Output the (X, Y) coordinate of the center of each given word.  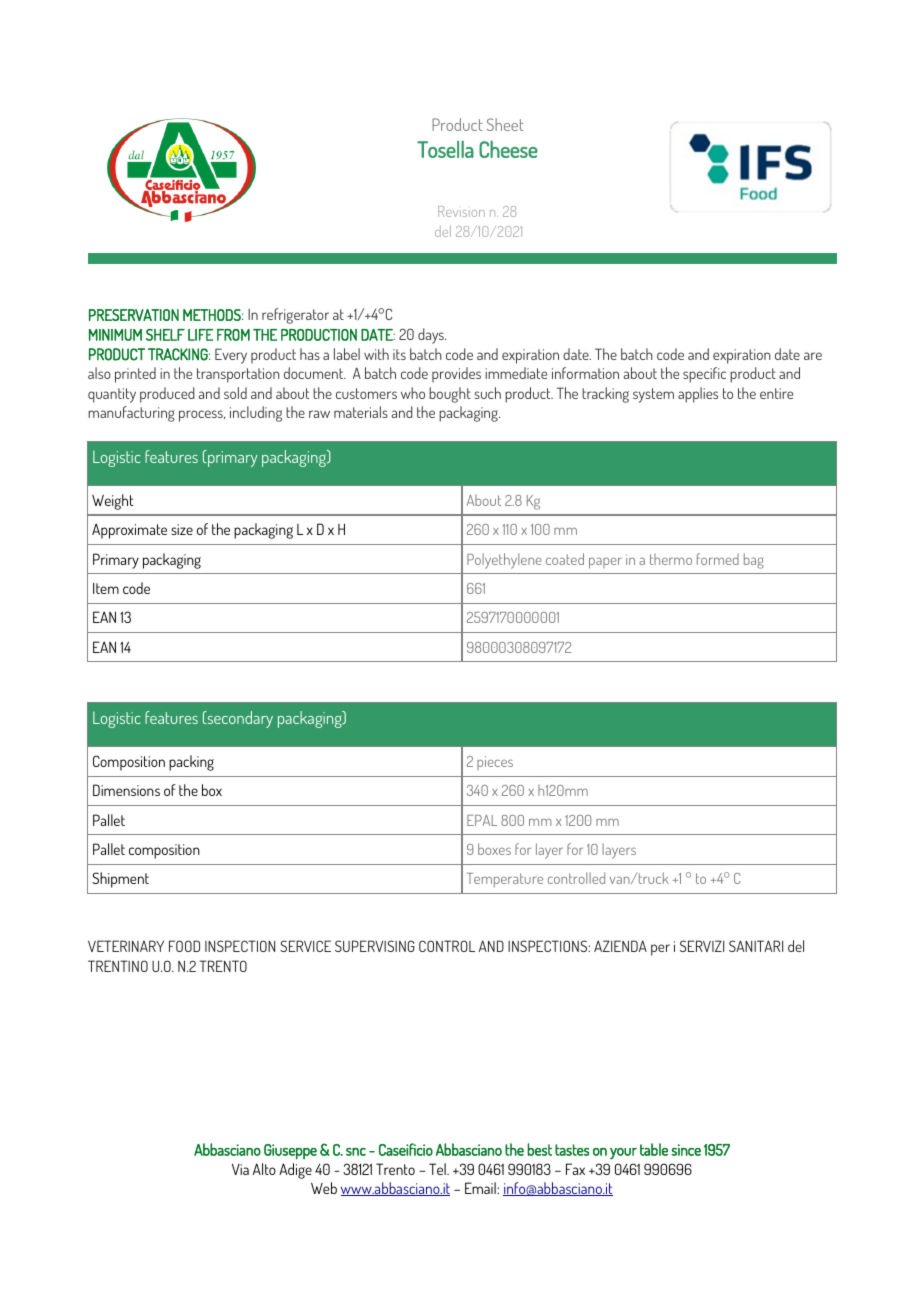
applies (698, 395)
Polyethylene (504, 561)
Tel (438, 1169)
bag (754, 561)
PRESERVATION (134, 315)
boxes (494, 849)
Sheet (505, 124)
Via (240, 1169)
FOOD (184, 946)
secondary (239, 719)
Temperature (505, 880)
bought (450, 395)
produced (167, 395)
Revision (461, 211)
